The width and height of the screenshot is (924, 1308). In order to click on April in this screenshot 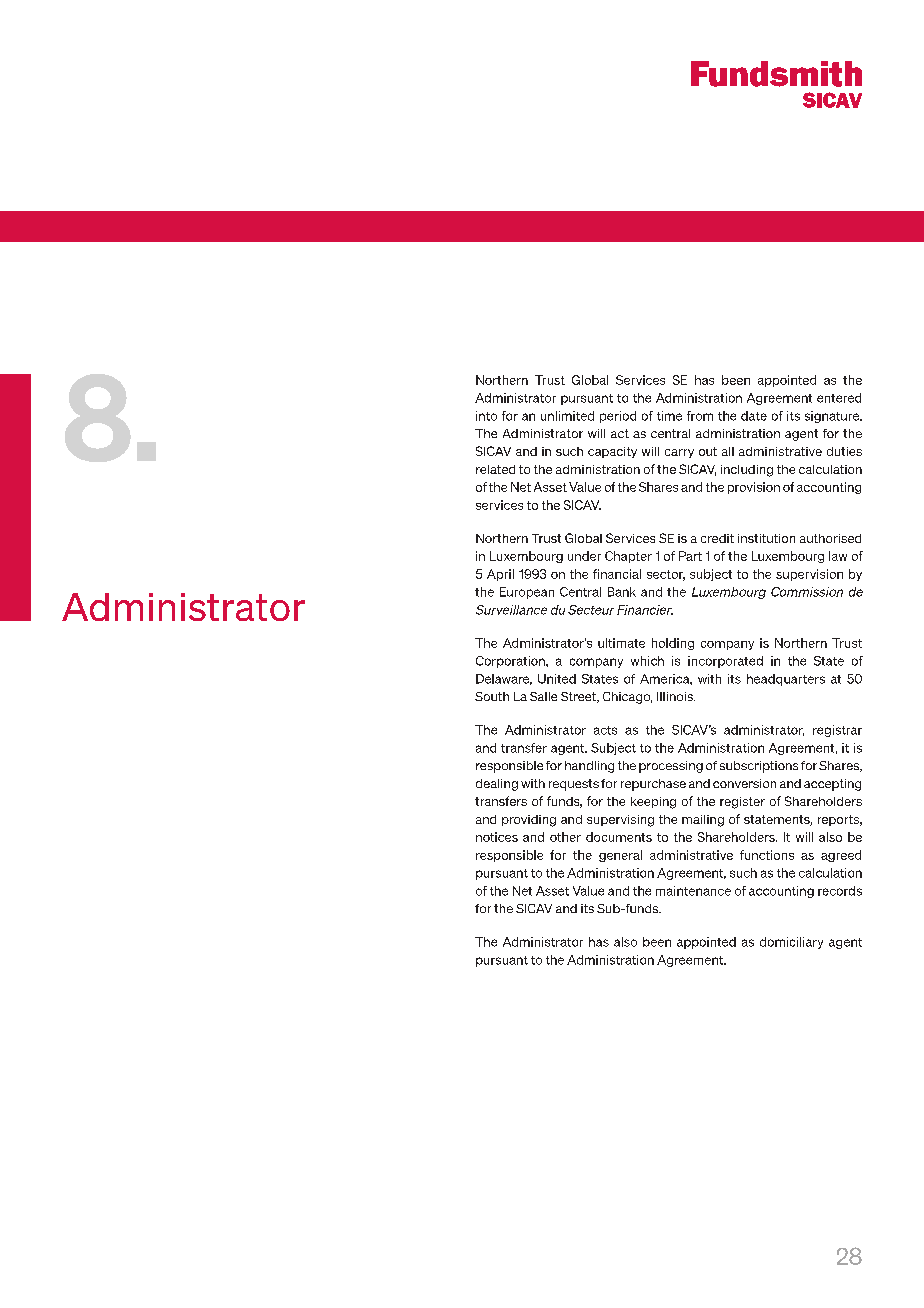, I will do `click(500, 575)`.
